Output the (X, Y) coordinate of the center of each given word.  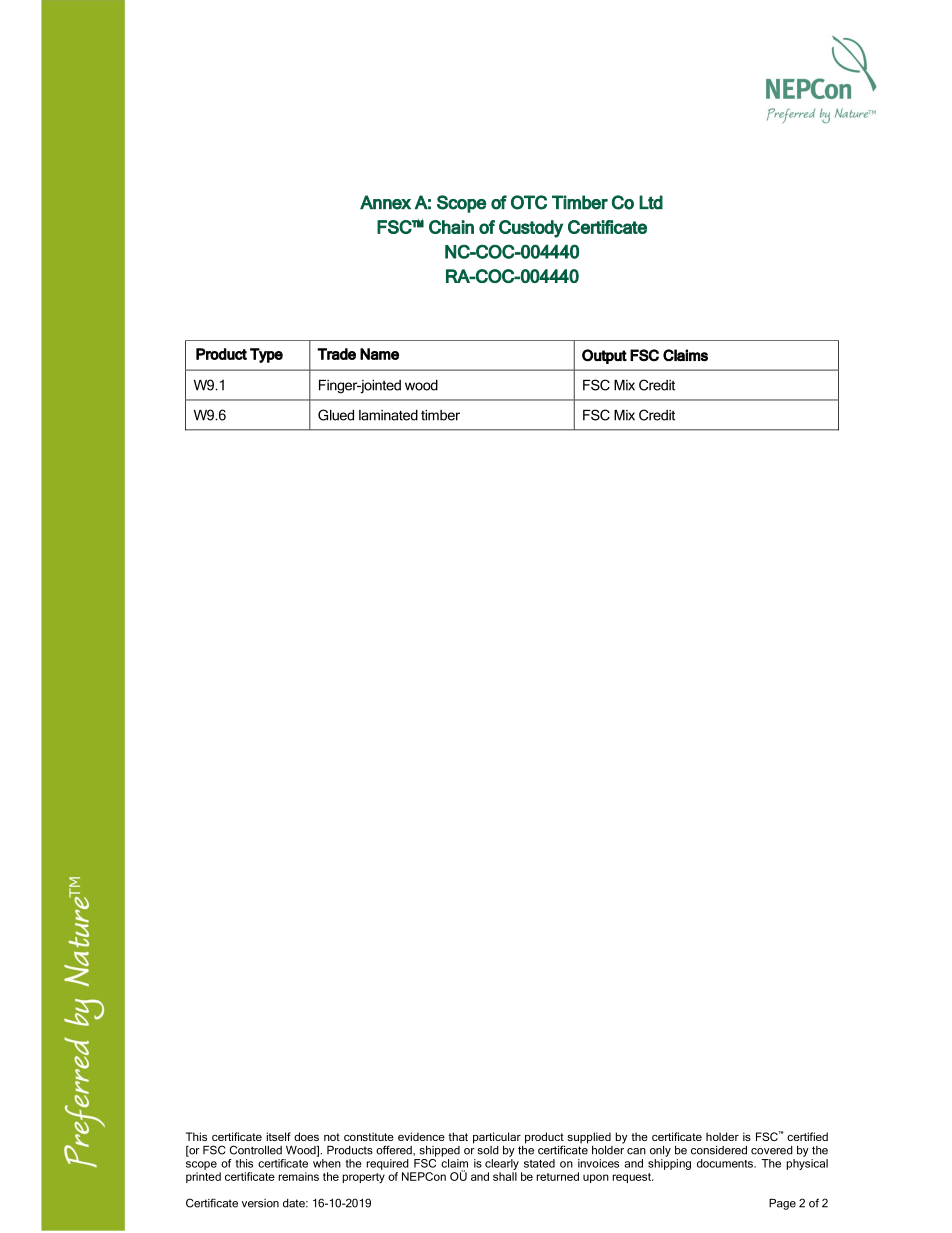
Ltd (651, 202)
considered (719, 1150)
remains (298, 1176)
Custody (531, 229)
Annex (385, 202)
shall (505, 1176)
